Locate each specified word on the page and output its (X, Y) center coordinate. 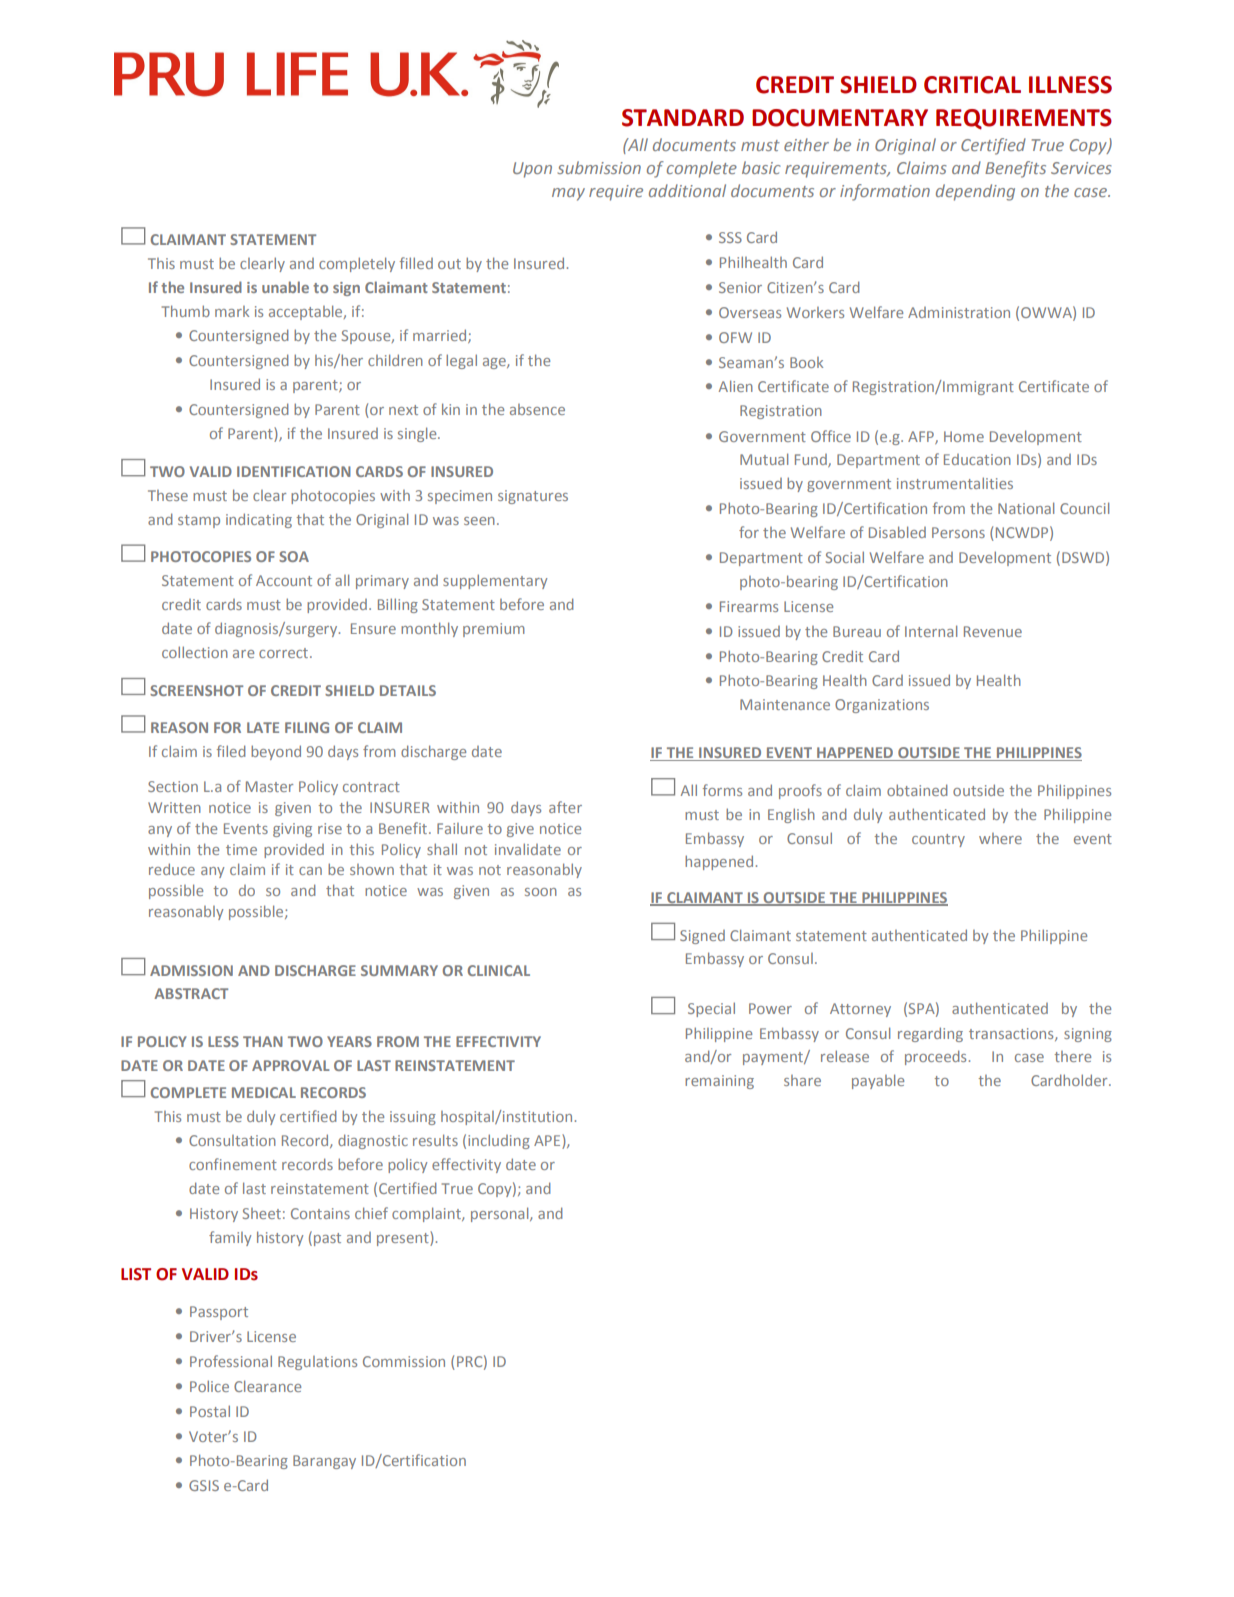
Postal (210, 1411)
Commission (404, 1361)
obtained (917, 790)
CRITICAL (972, 85)
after (565, 807)
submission (599, 167)
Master (269, 786)
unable (285, 287)
